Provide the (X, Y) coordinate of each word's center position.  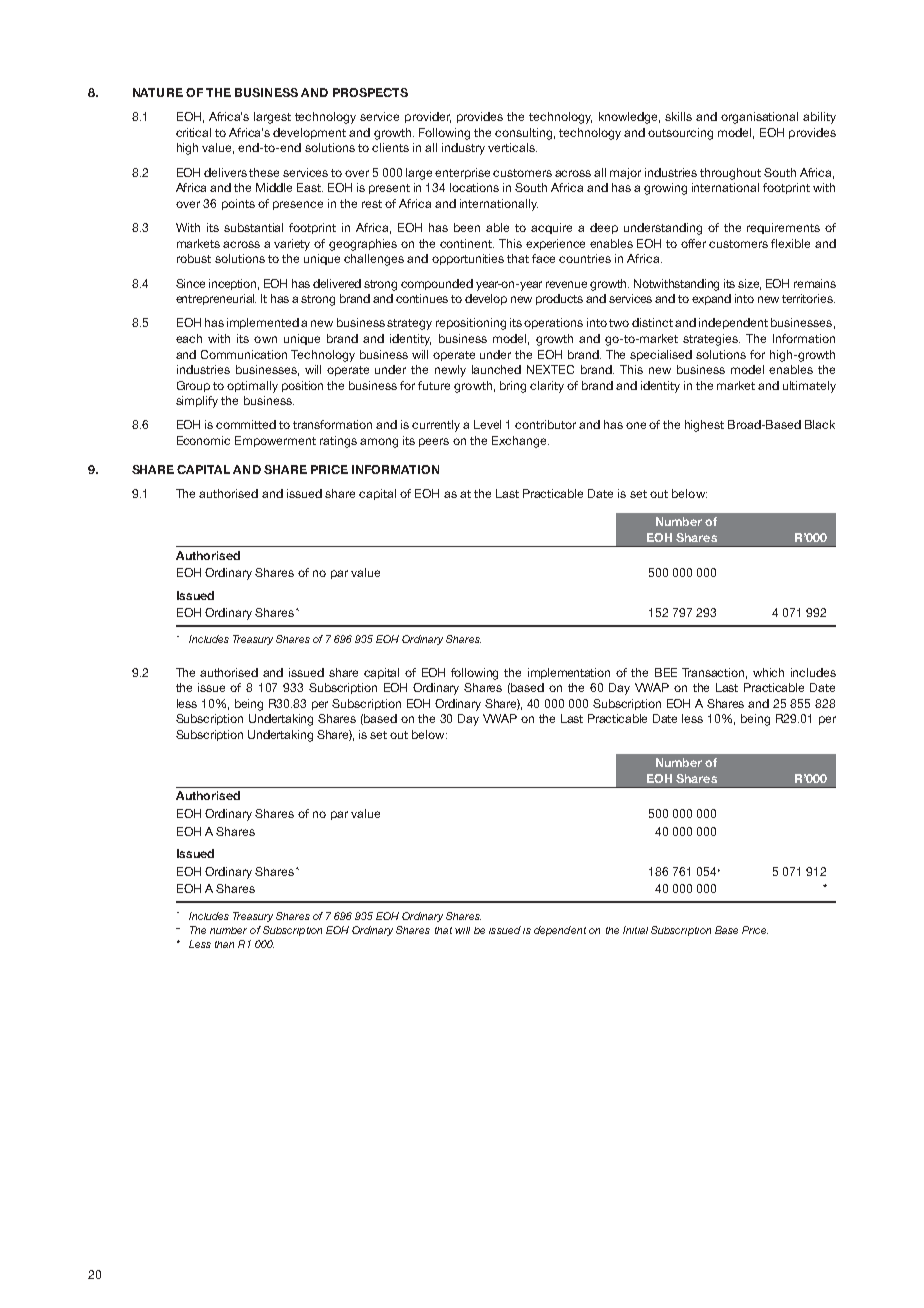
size (749, 284)
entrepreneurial (216, 299)
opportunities (468, 259)
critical (193, 132)
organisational (759, 118)
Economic (203, 440)
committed (246, 424)
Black (820, 424)
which (768, 672)
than (224, 944)
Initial (635, 930)
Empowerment (275, 441)
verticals (512, 147)
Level (487, 424)
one (636, 425)
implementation (569, 673)
